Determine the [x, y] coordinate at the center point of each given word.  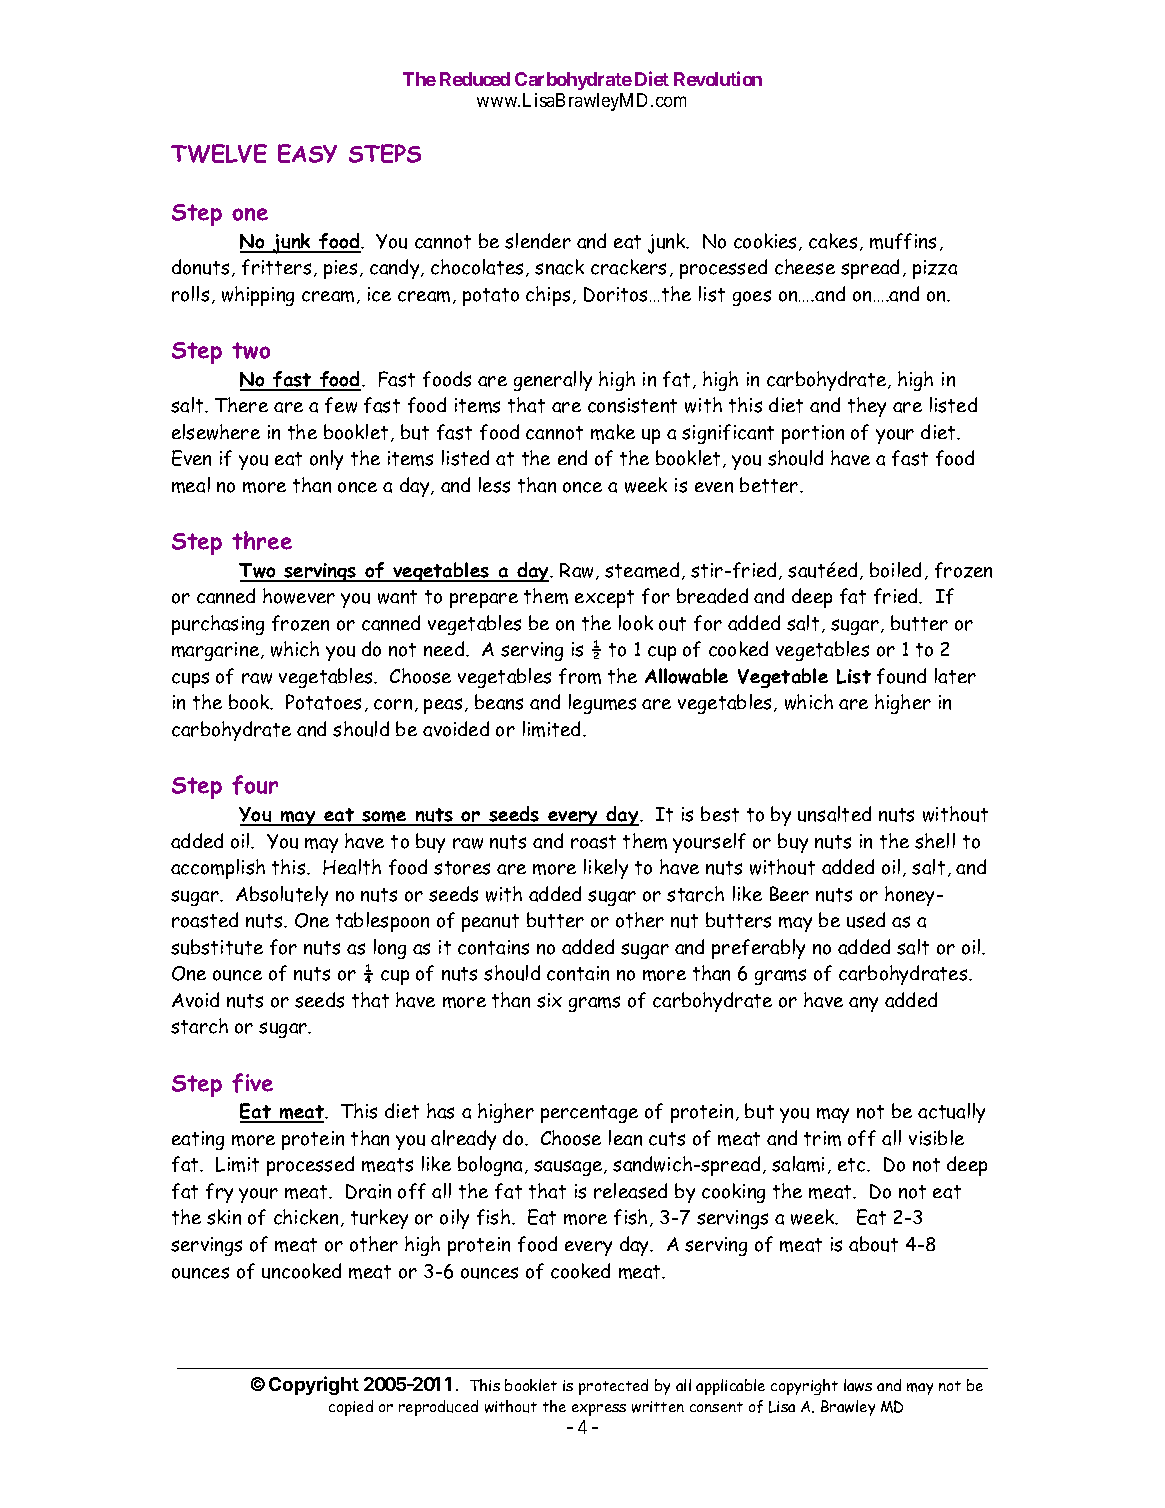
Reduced [475, 79]
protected [613, 1387]
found [901, 676]
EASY [307, 153]
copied [351, 1408]
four [255, 785]
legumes [602, 704]
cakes [833, 241]
